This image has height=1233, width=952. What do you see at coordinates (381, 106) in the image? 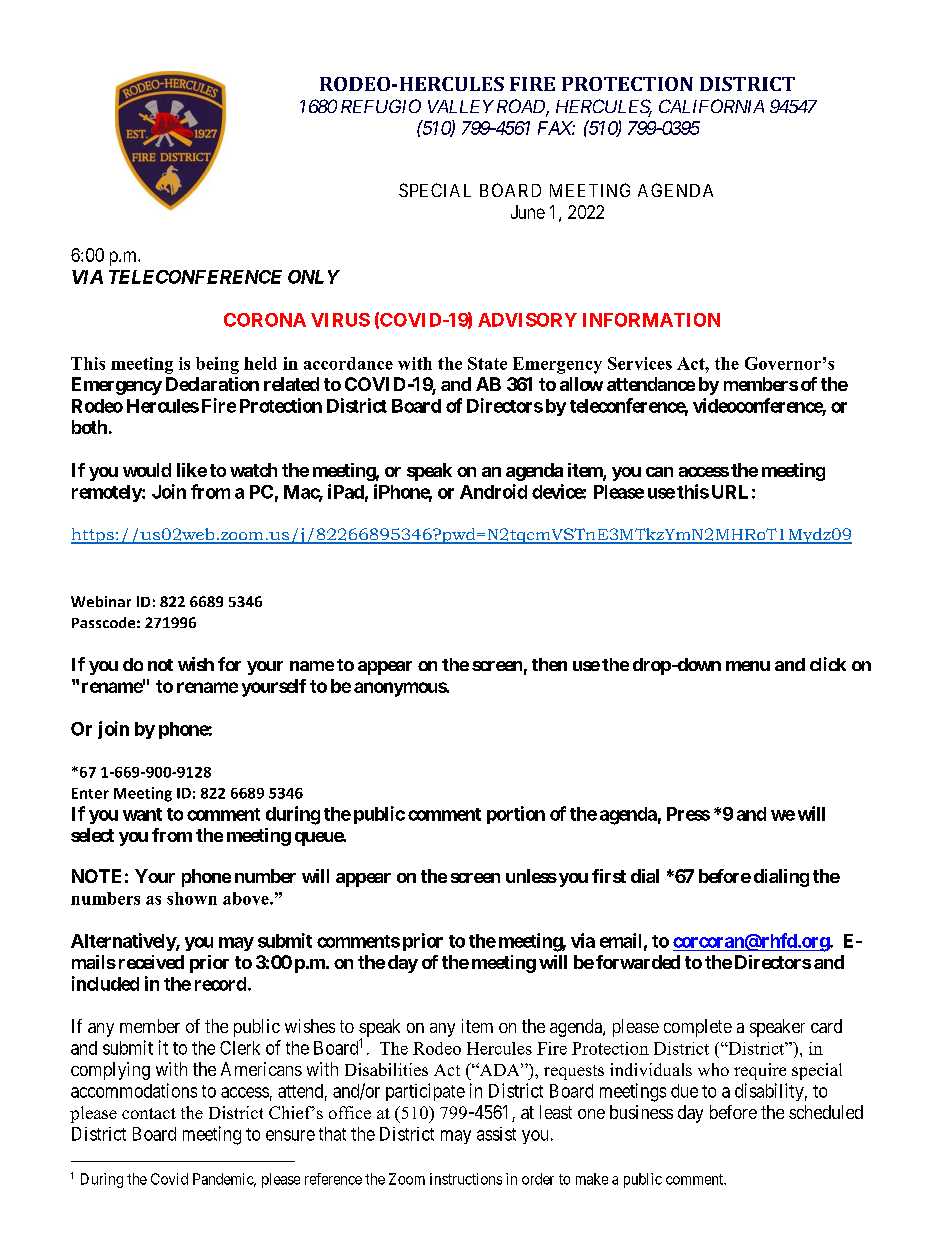
I see `REFUGIO` at bounding box center [381, 106].
